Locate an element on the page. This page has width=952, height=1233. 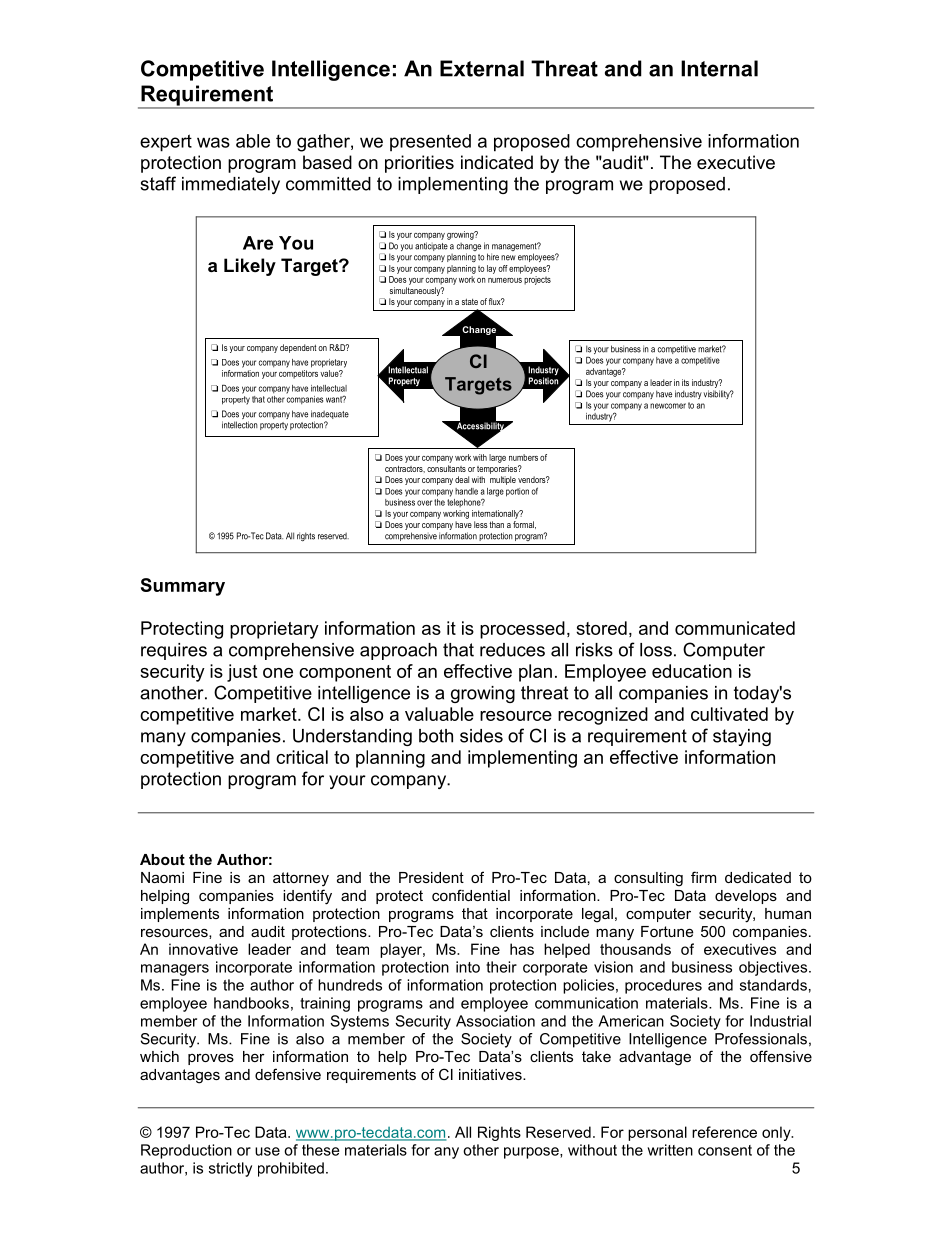
processed is located at coordinates (522, 630).
